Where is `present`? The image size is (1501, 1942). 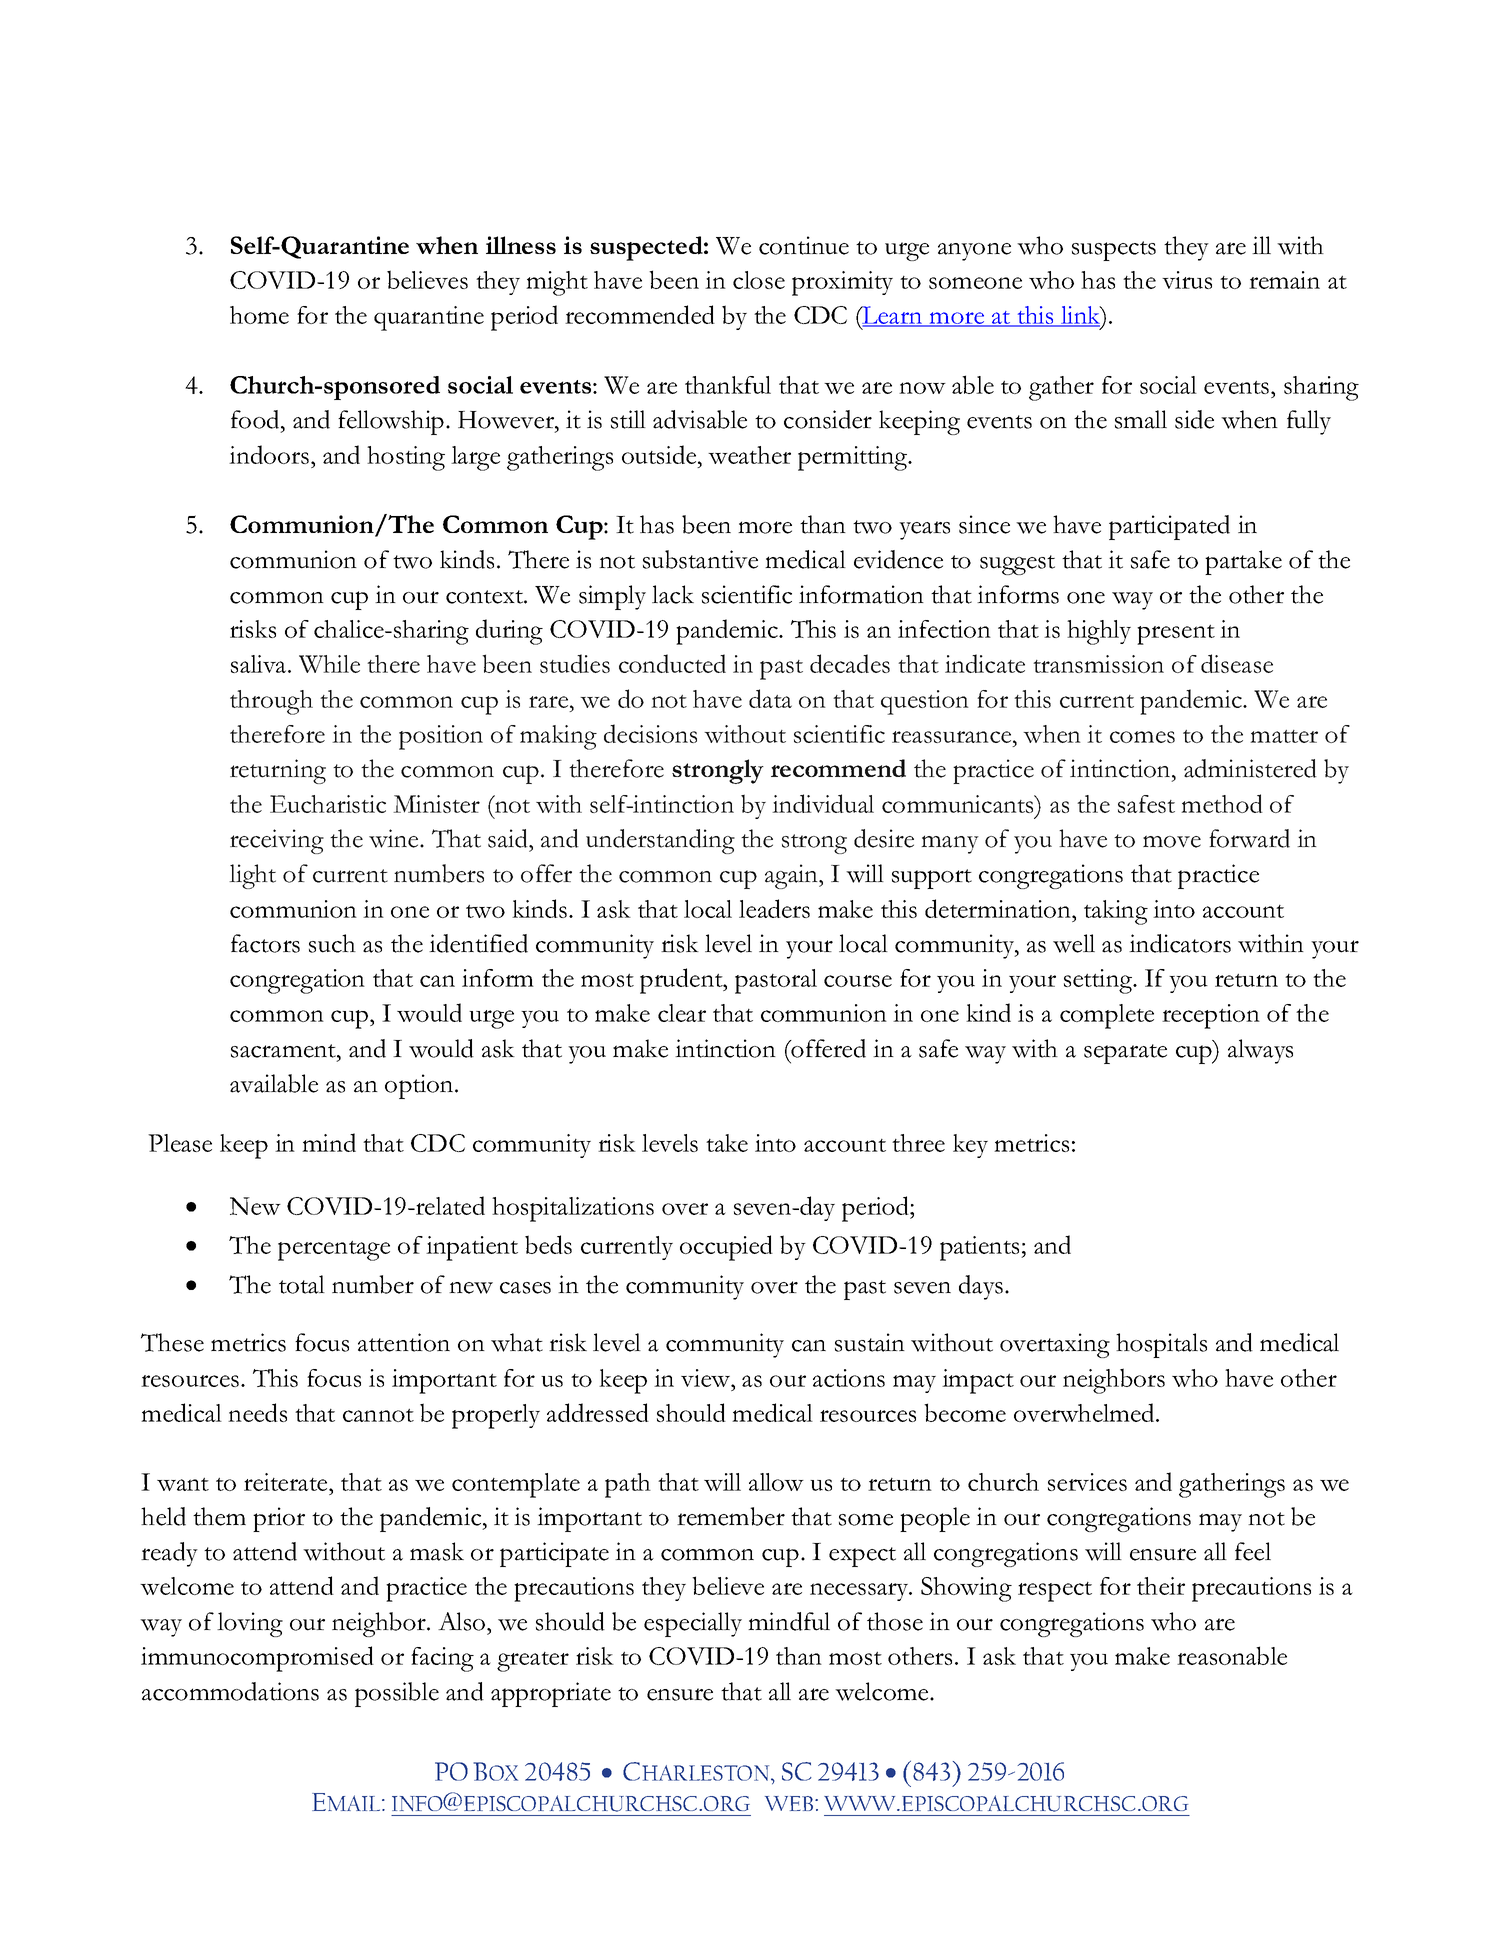
present is located at coordinates (1176, 635).
